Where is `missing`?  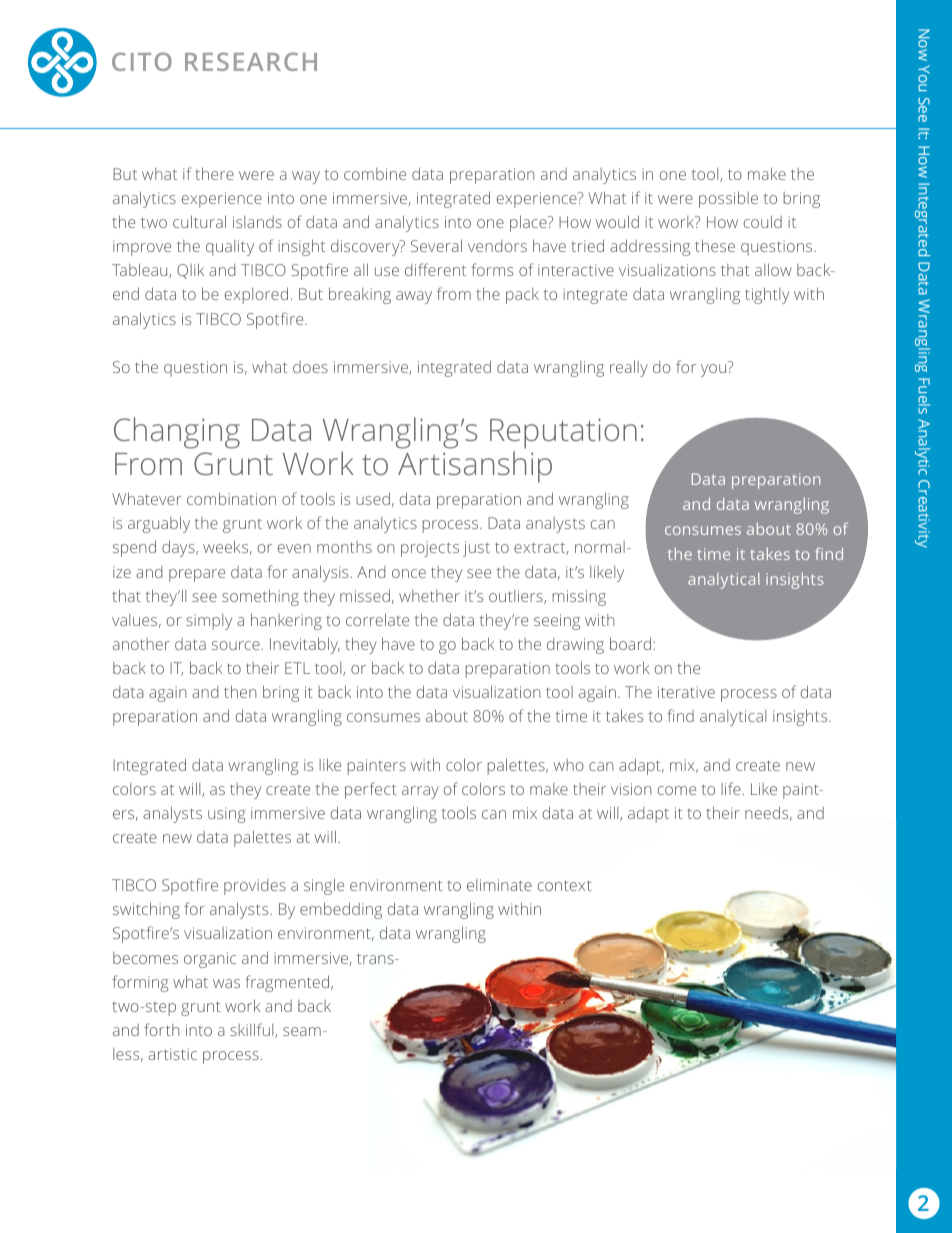
missing is located at coordinates (579, 598).
